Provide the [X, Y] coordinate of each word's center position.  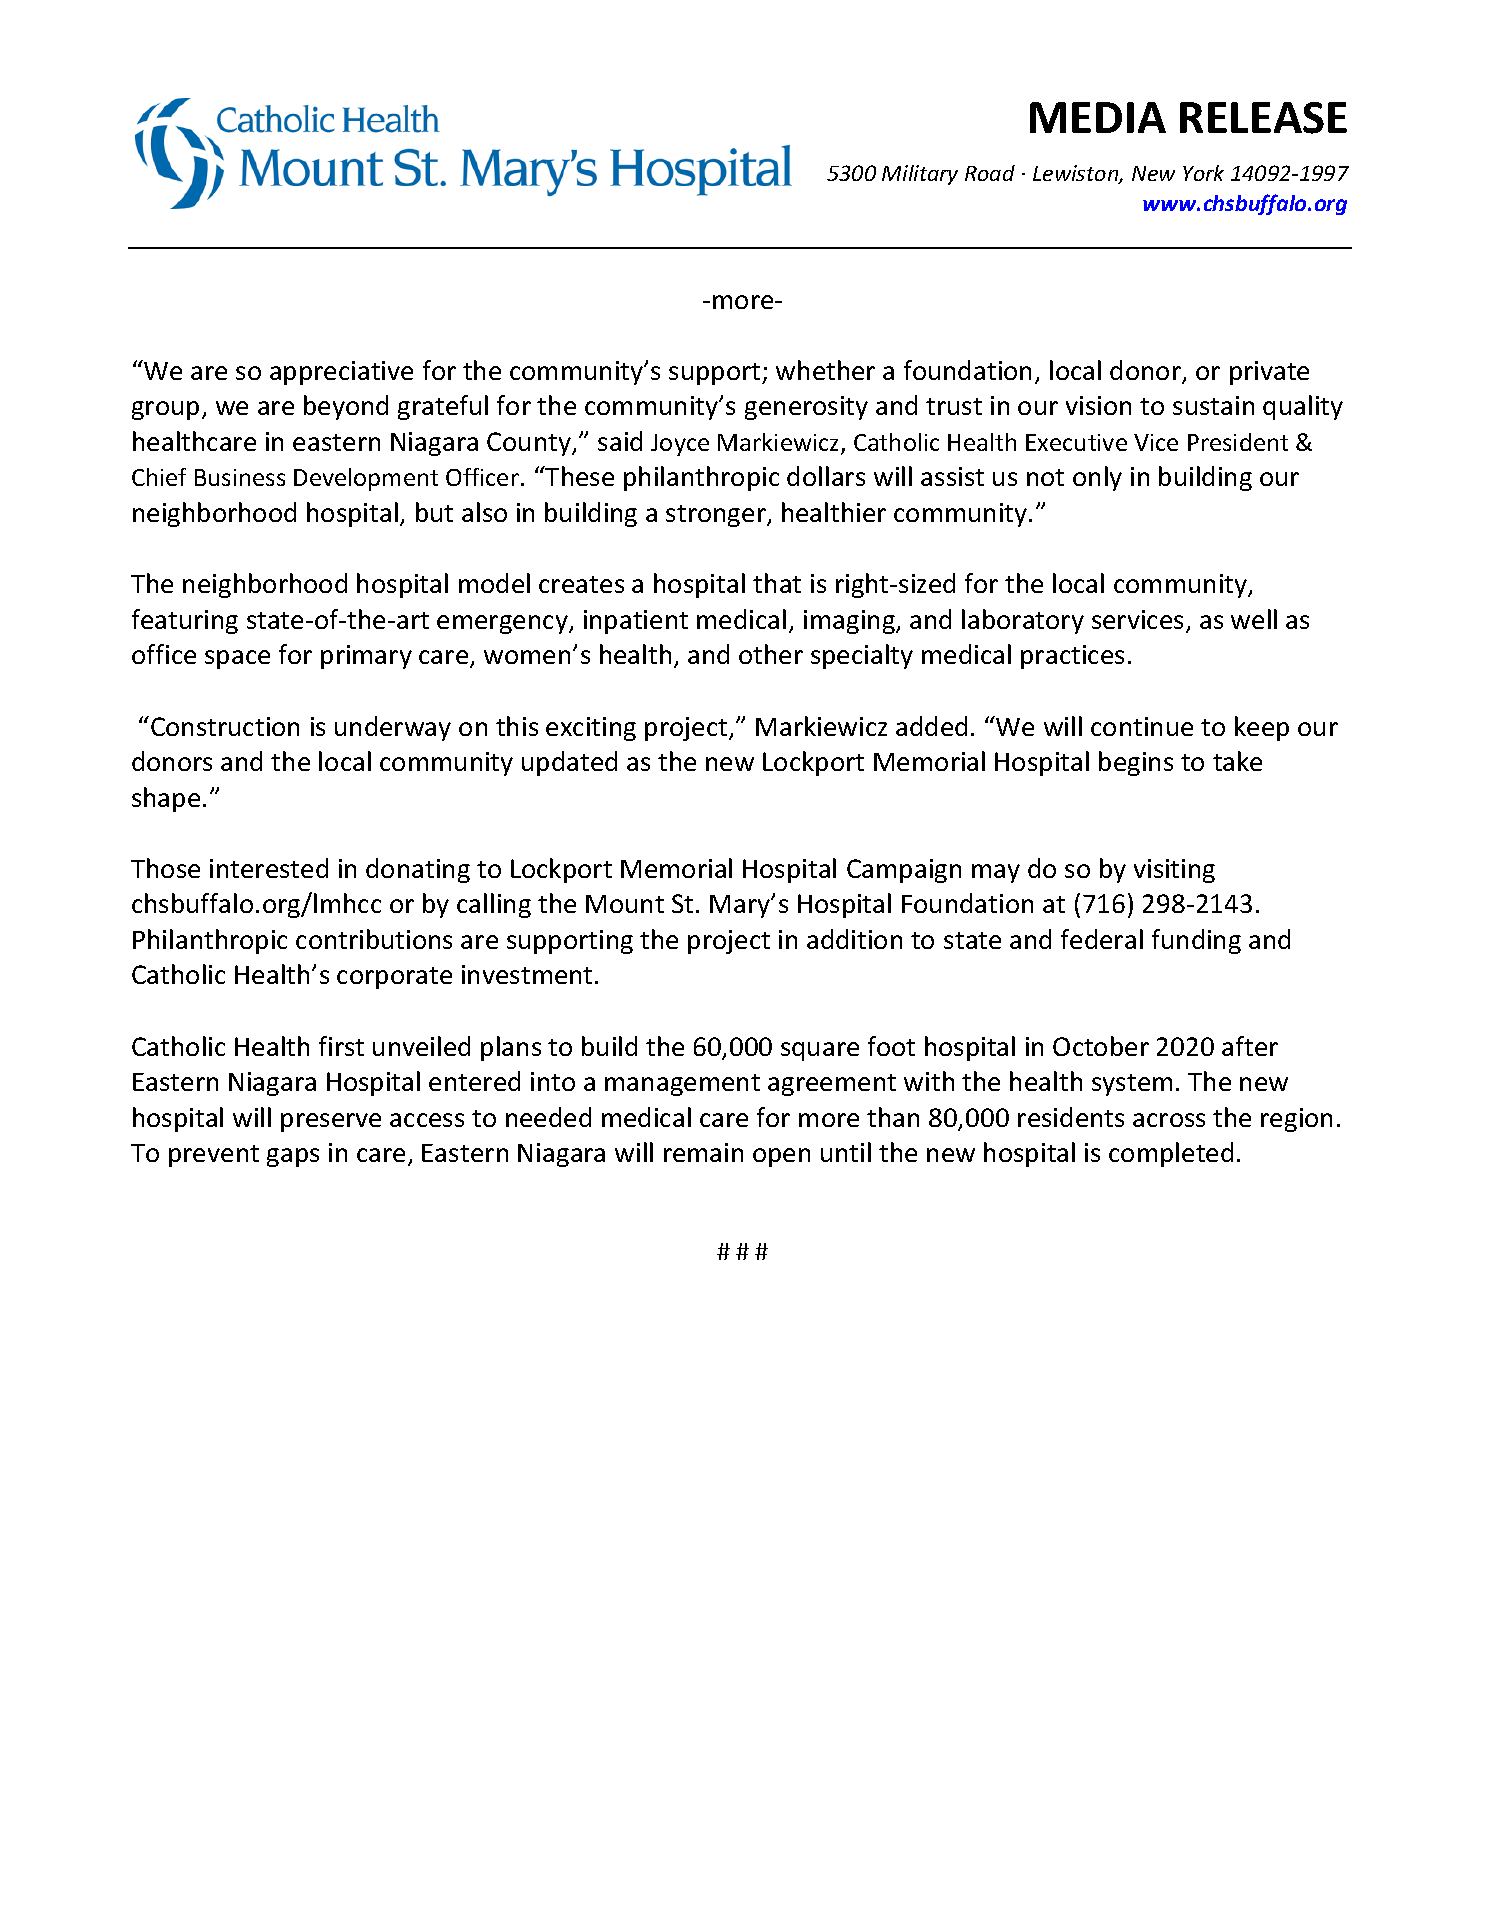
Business [240, 477]
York [1203, 173]
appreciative [341, 373]
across [1169, 1120]
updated [569, 763]
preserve [331, 1122]
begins [1136, 763]
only [1097, 478]
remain [703, 1152]
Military [920, 175]
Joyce [680, 445]
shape [166, 799]
